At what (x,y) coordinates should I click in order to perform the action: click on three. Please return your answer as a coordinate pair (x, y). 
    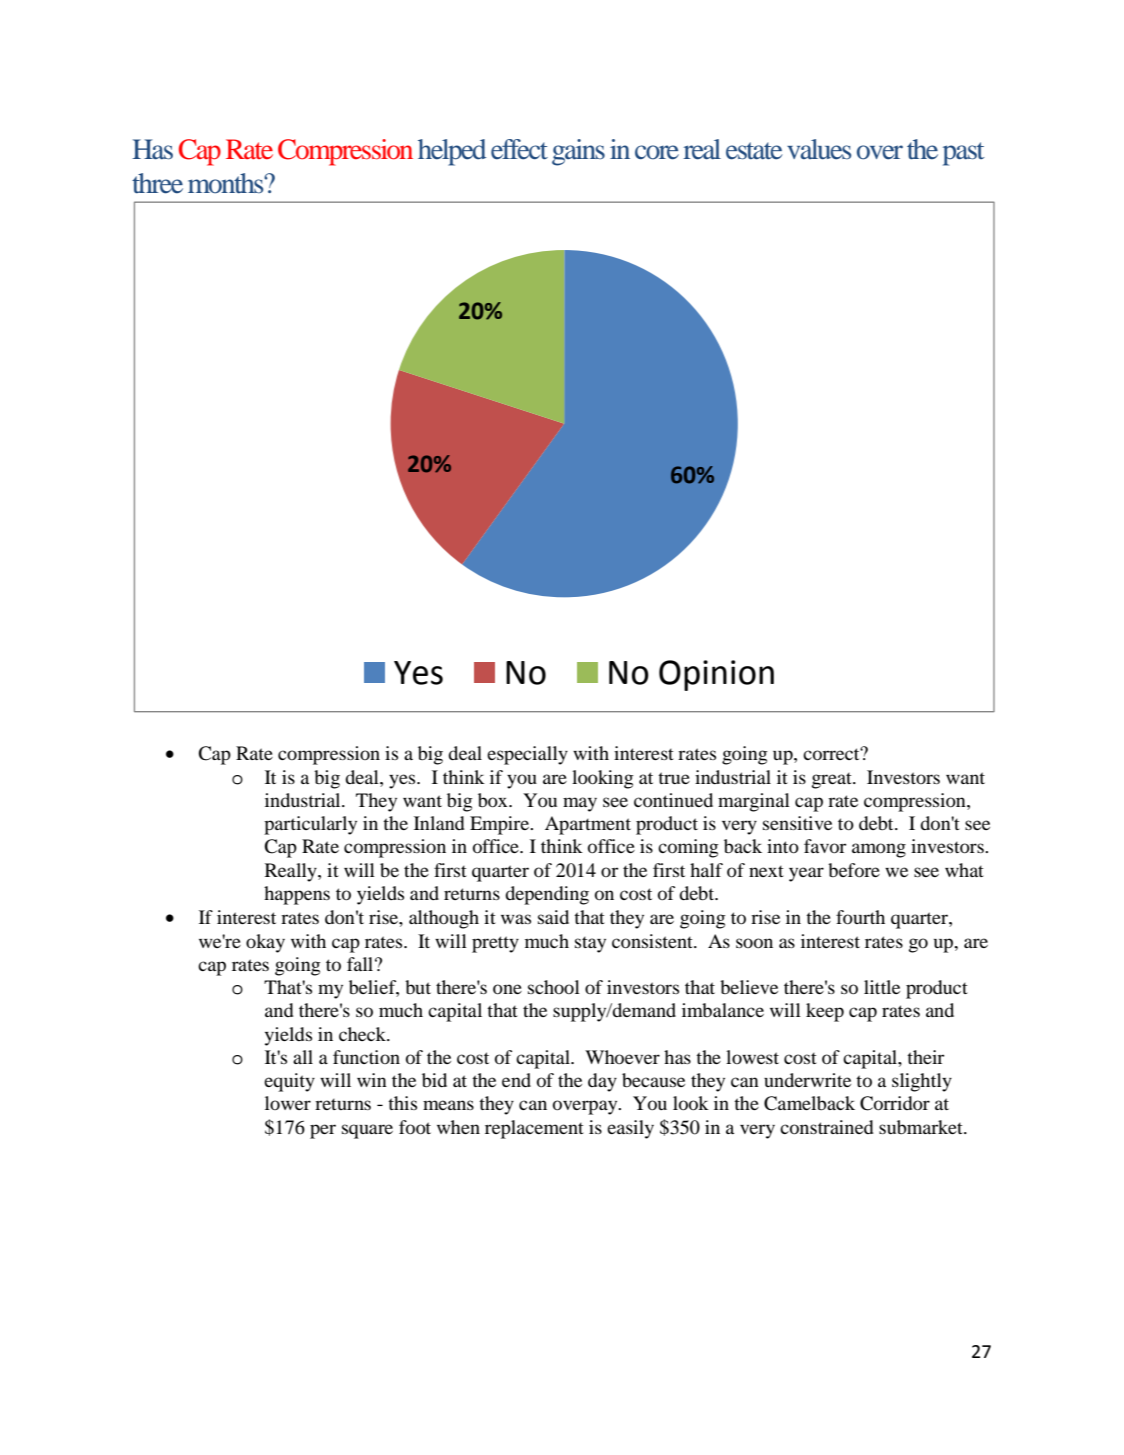
    Looking at the image, I should click on (157, 183).
